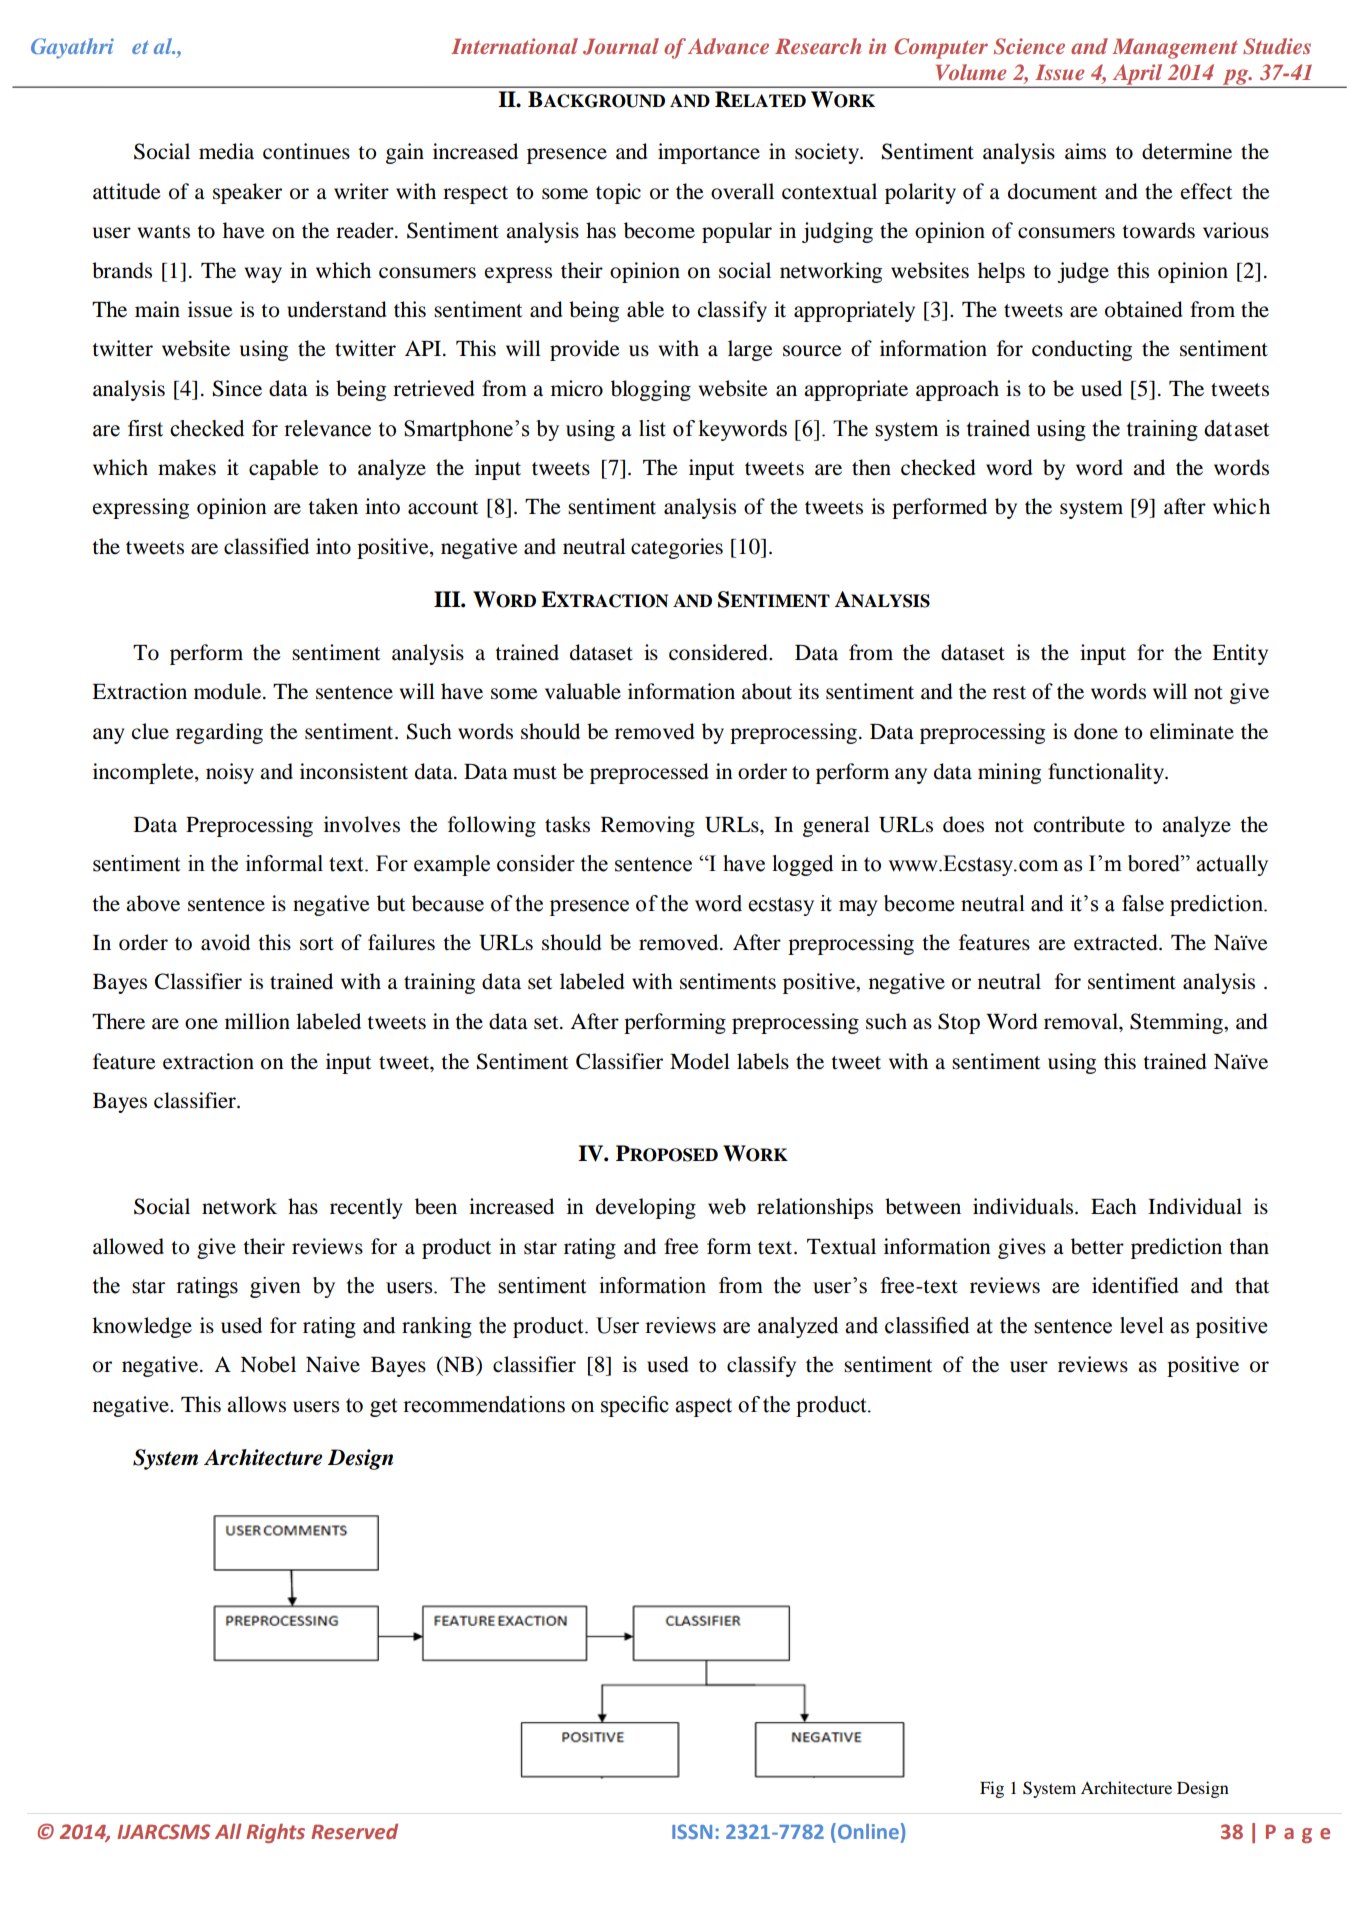  What do you see at coordinates (703, 1407) in the screenshot?
I see `aspect` at bounding box center [703, 1407].
